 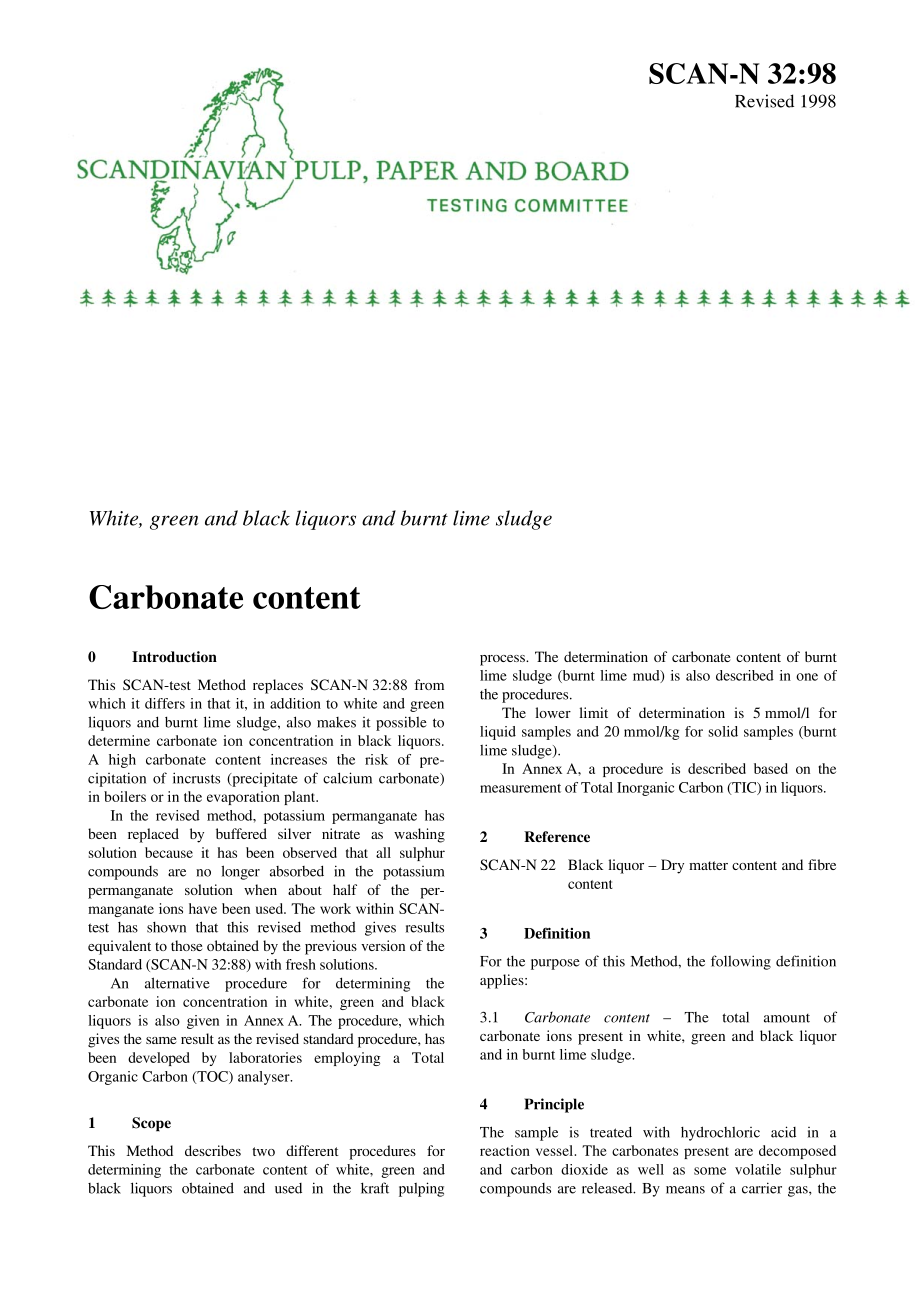 What do you see at coordinates (421, 1189) in the screenshot?
I see `pulping` at bounding box center [421, 1189].
